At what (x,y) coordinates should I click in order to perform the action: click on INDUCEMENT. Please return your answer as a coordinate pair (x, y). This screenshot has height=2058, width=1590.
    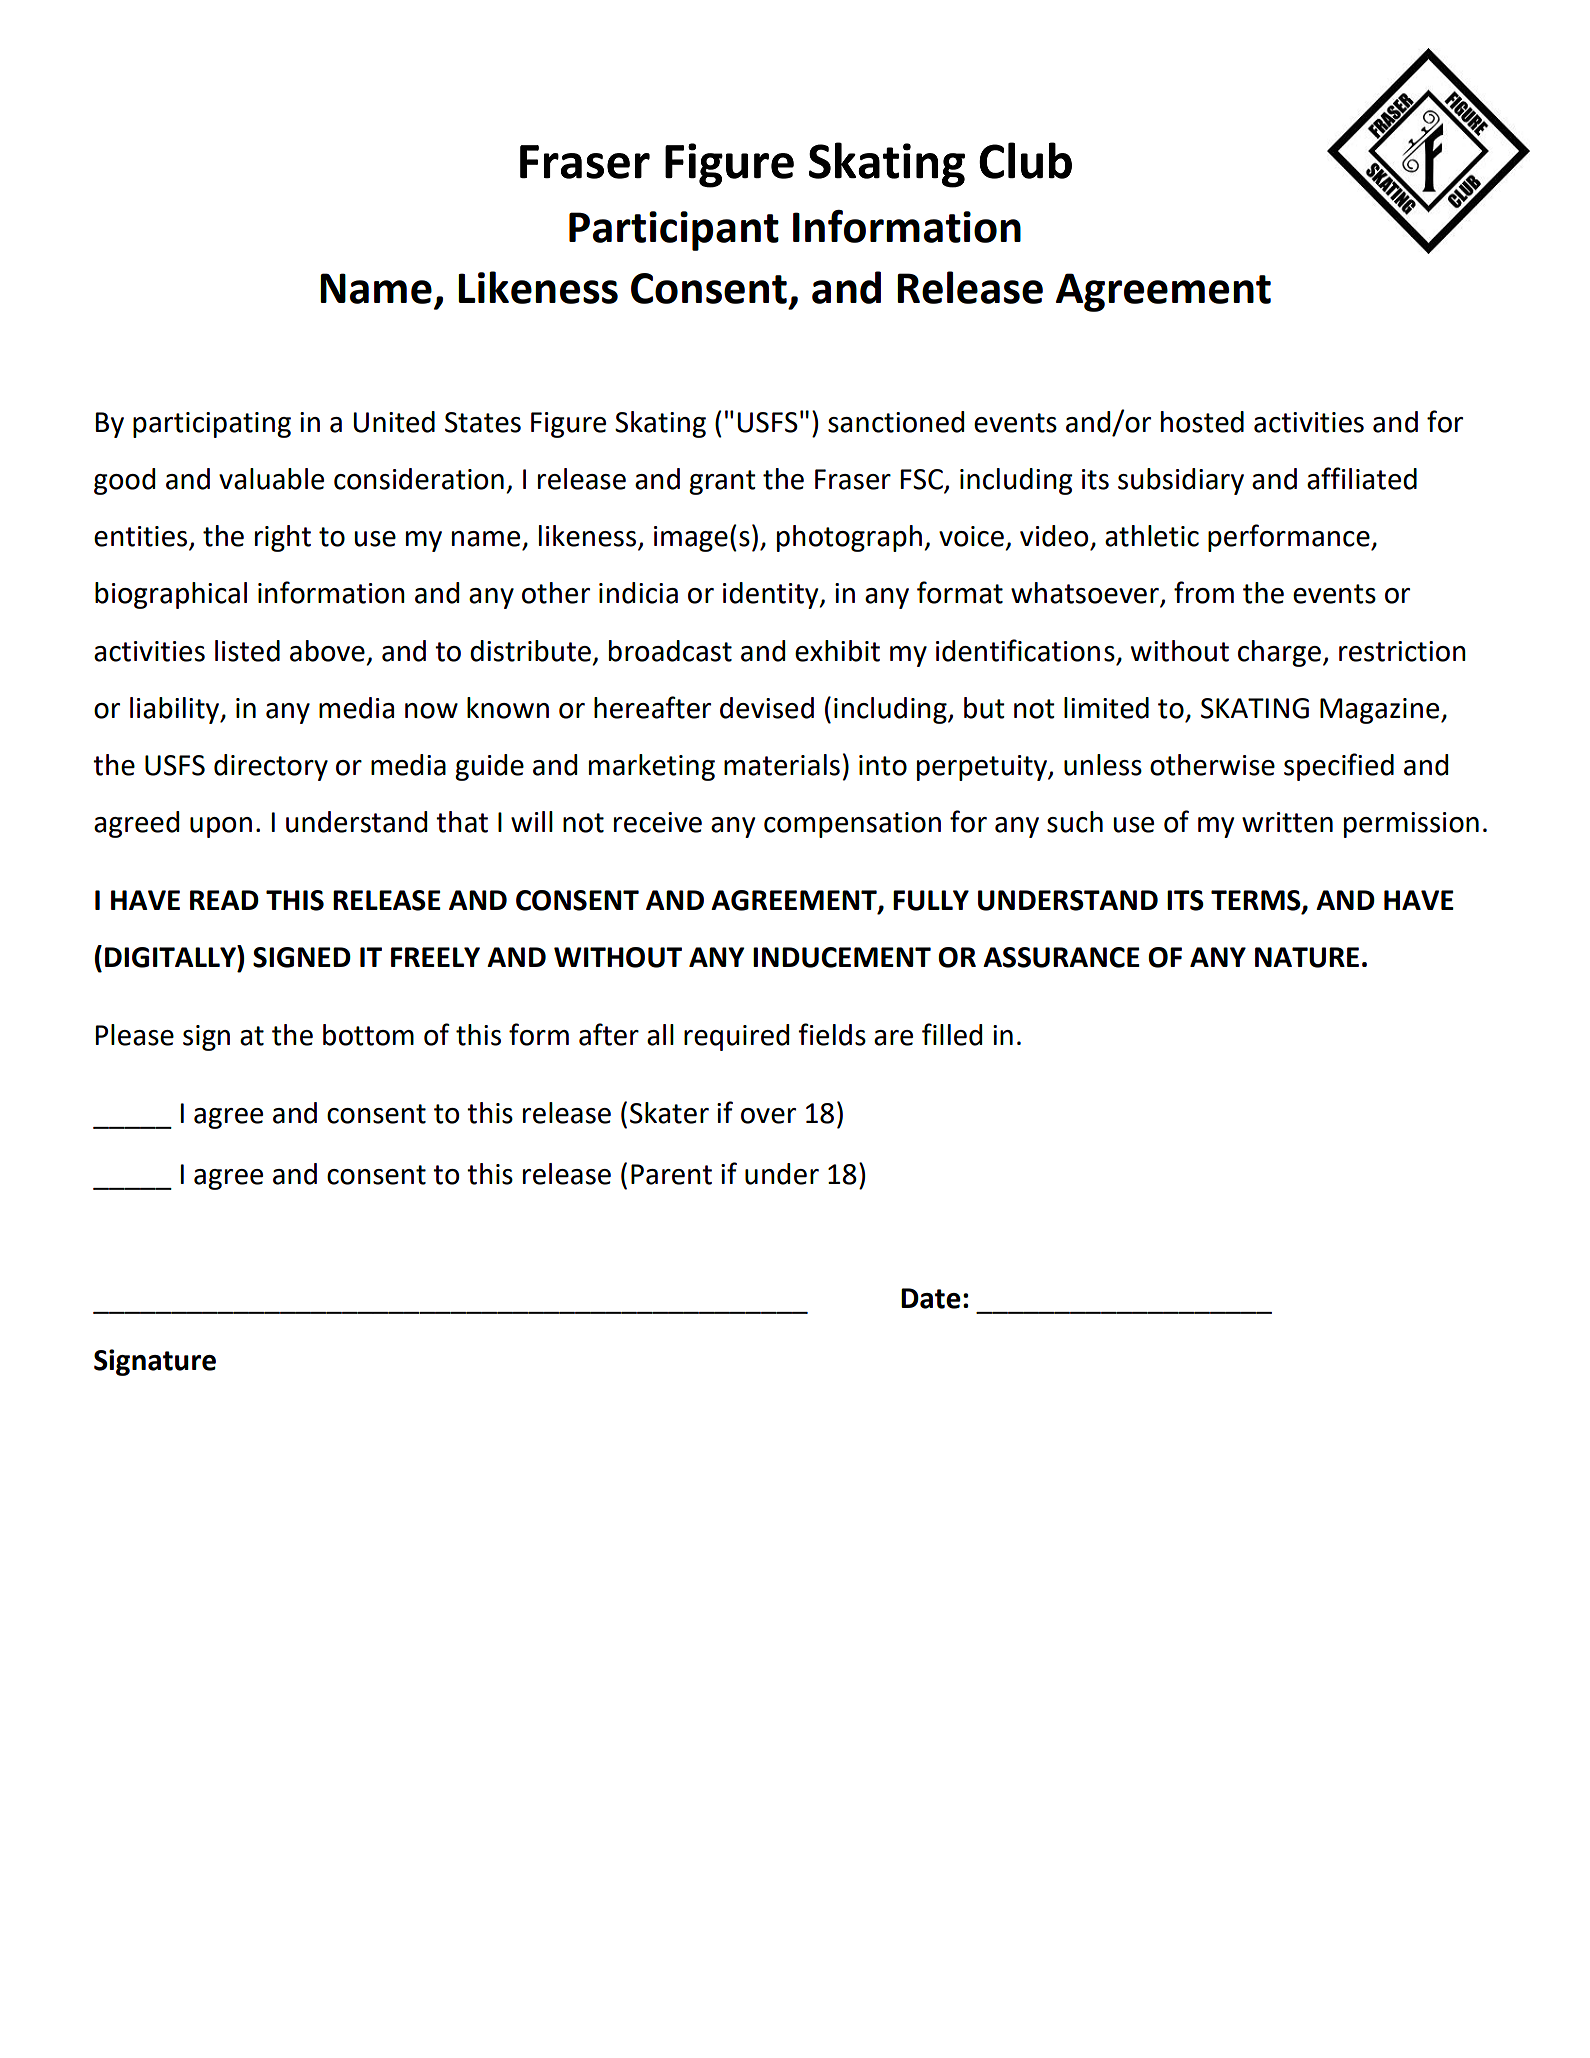
    Looking at the image, I should click on (842, 957).
